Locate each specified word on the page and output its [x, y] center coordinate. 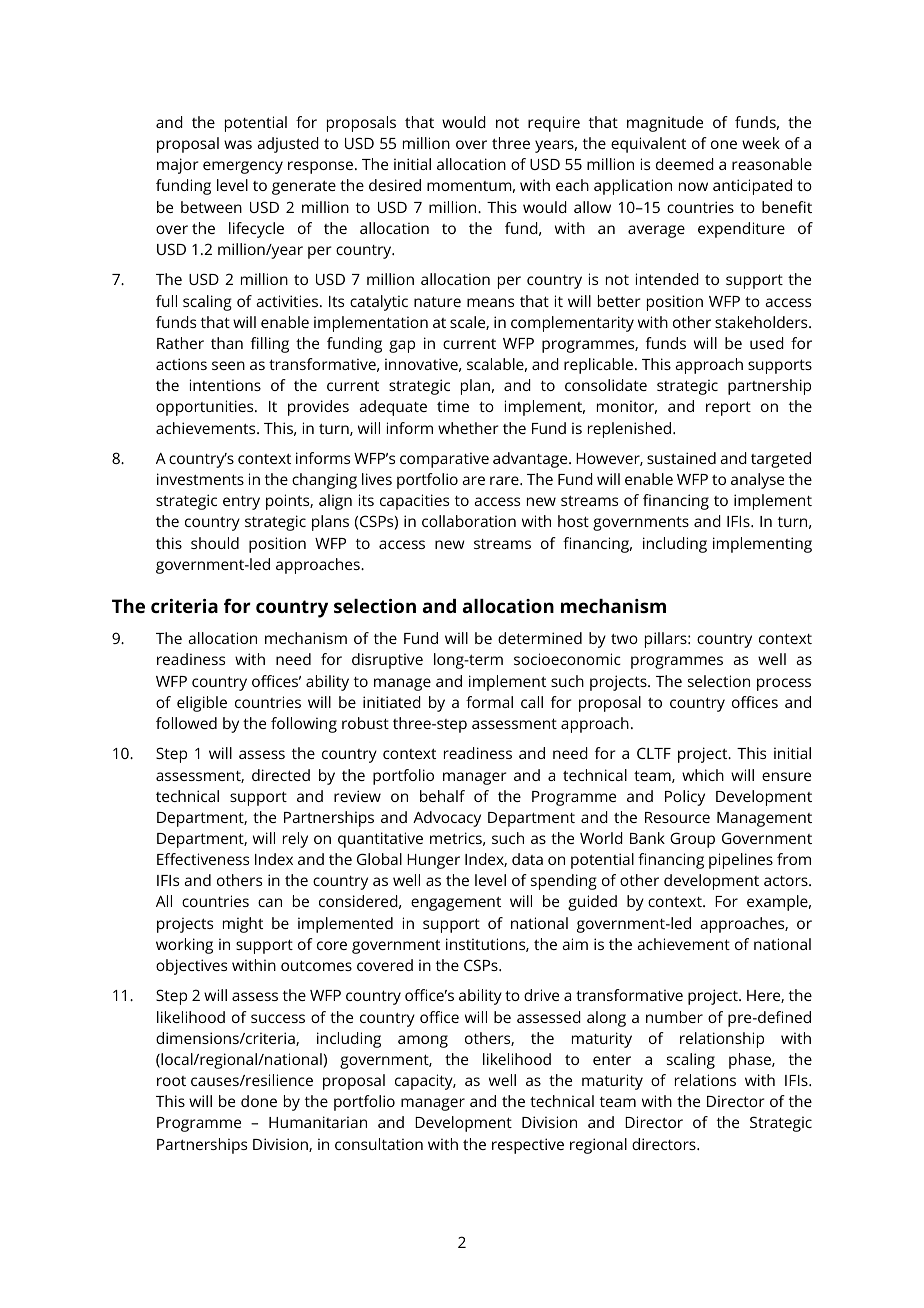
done [259, 1101]
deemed [685, 164]
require [554, 124]
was [238, 144]
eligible [202, 704]
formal [489, 702]
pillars [667, 640]
